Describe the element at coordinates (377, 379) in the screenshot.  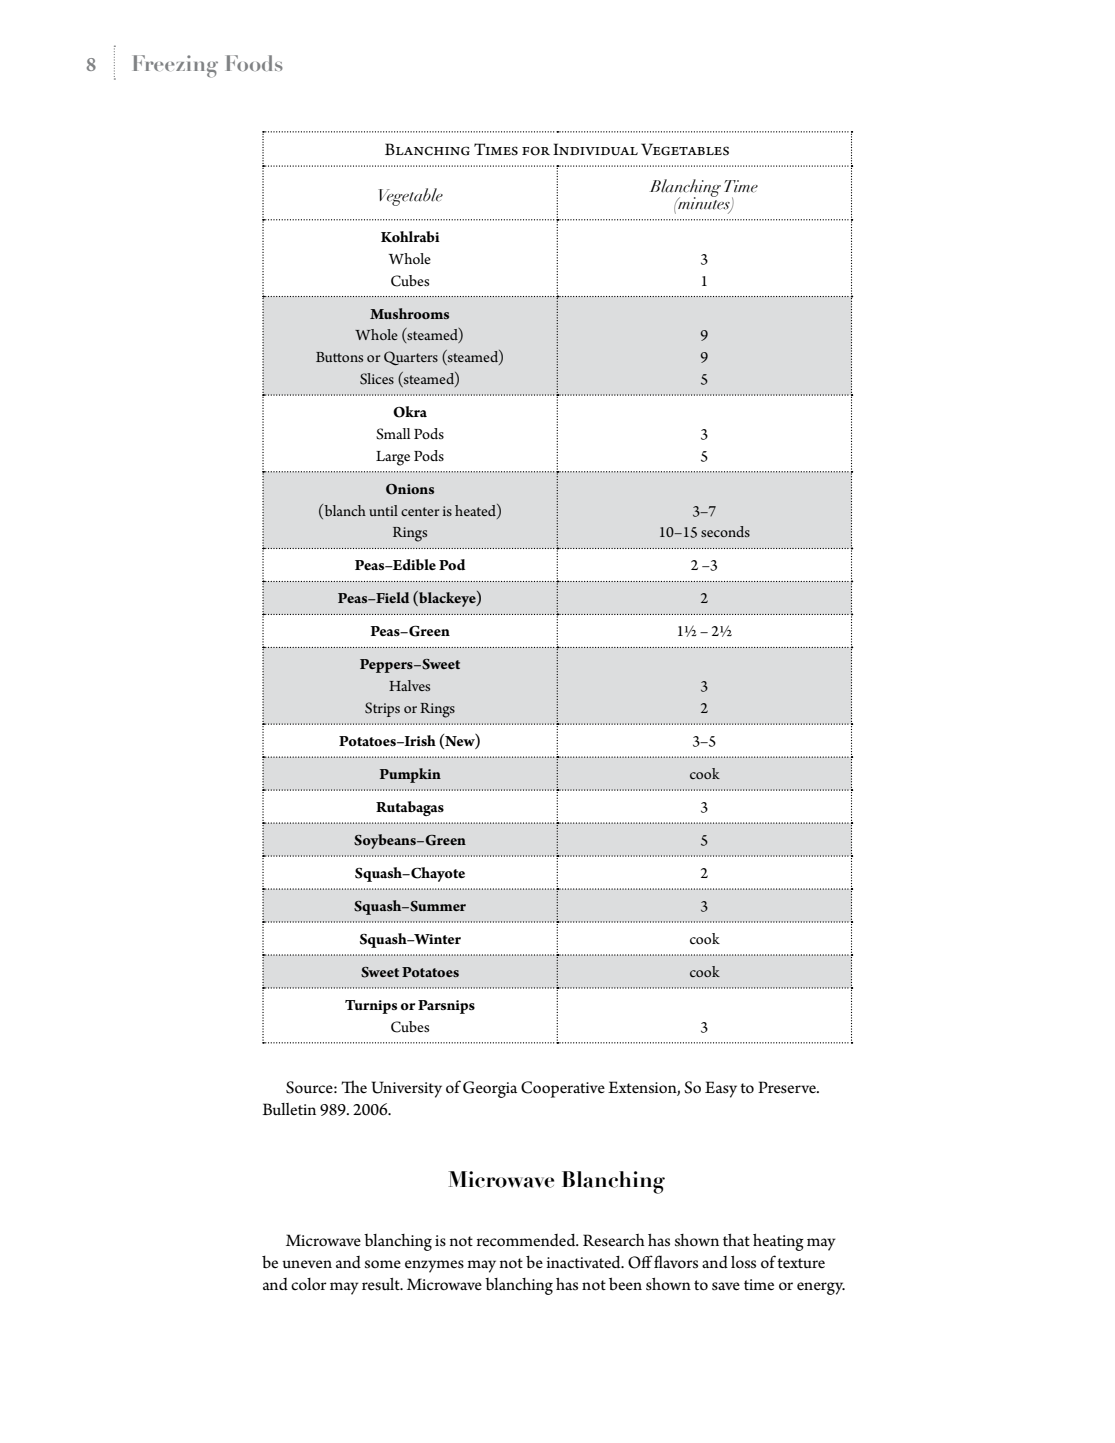
I see `Slices` at that location.
